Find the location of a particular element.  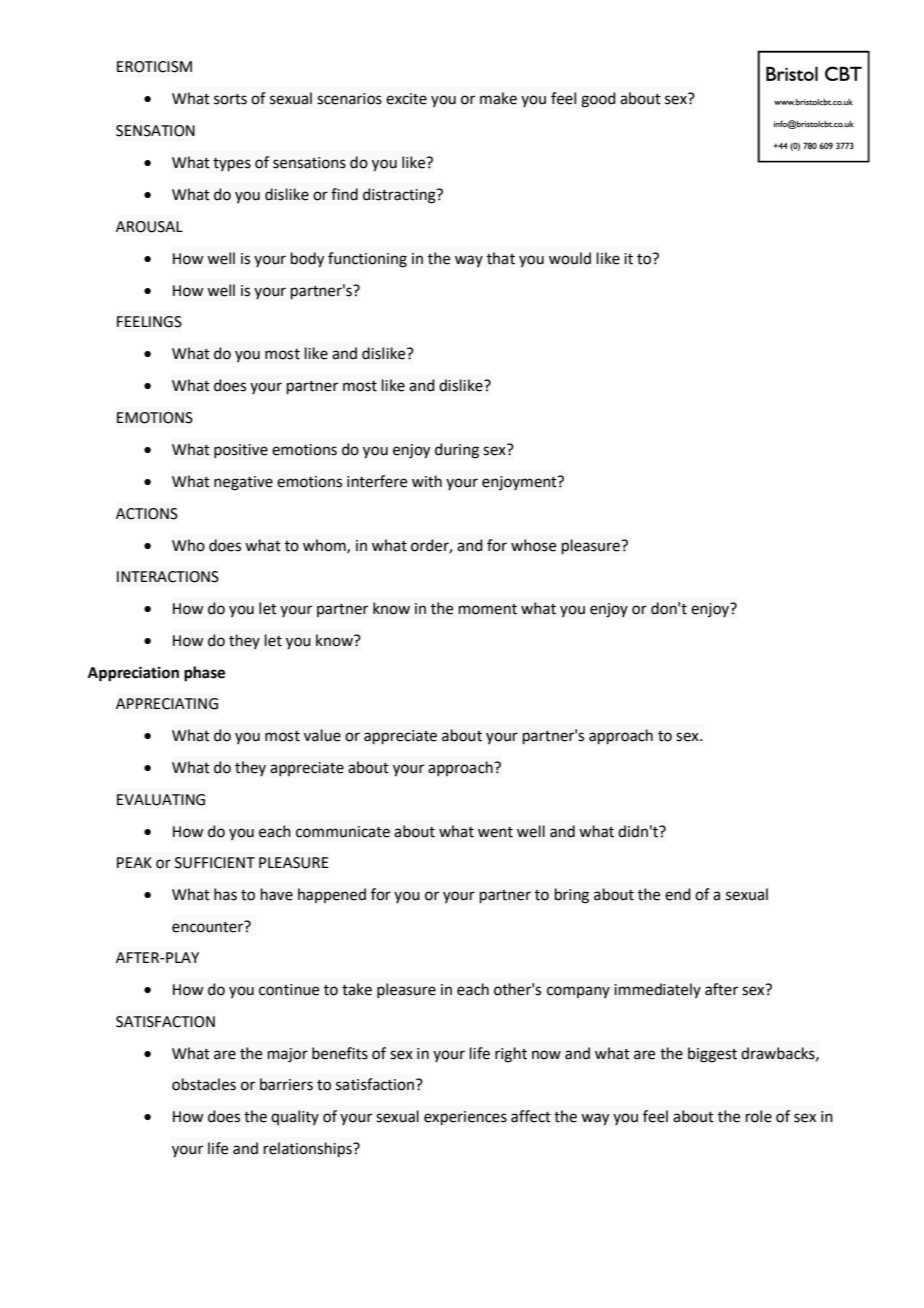

went is located at coordinates (495, 832).
